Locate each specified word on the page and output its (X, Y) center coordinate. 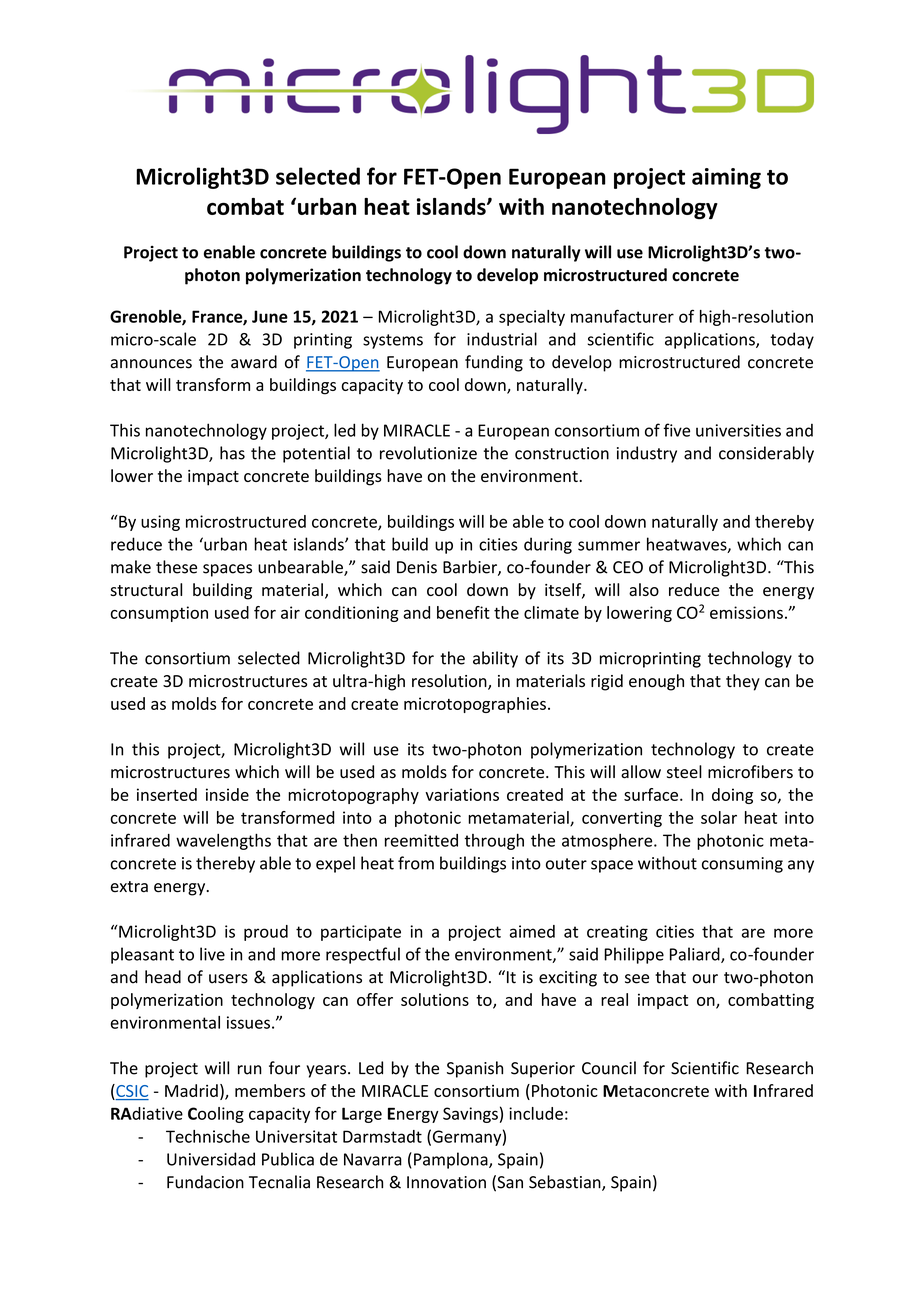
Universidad (211, 1159)
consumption (159, 614)
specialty (532, 318)
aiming (726, 178)
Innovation (446, 1182)
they (743, 682)
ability (495, 659)
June (270, 316)
